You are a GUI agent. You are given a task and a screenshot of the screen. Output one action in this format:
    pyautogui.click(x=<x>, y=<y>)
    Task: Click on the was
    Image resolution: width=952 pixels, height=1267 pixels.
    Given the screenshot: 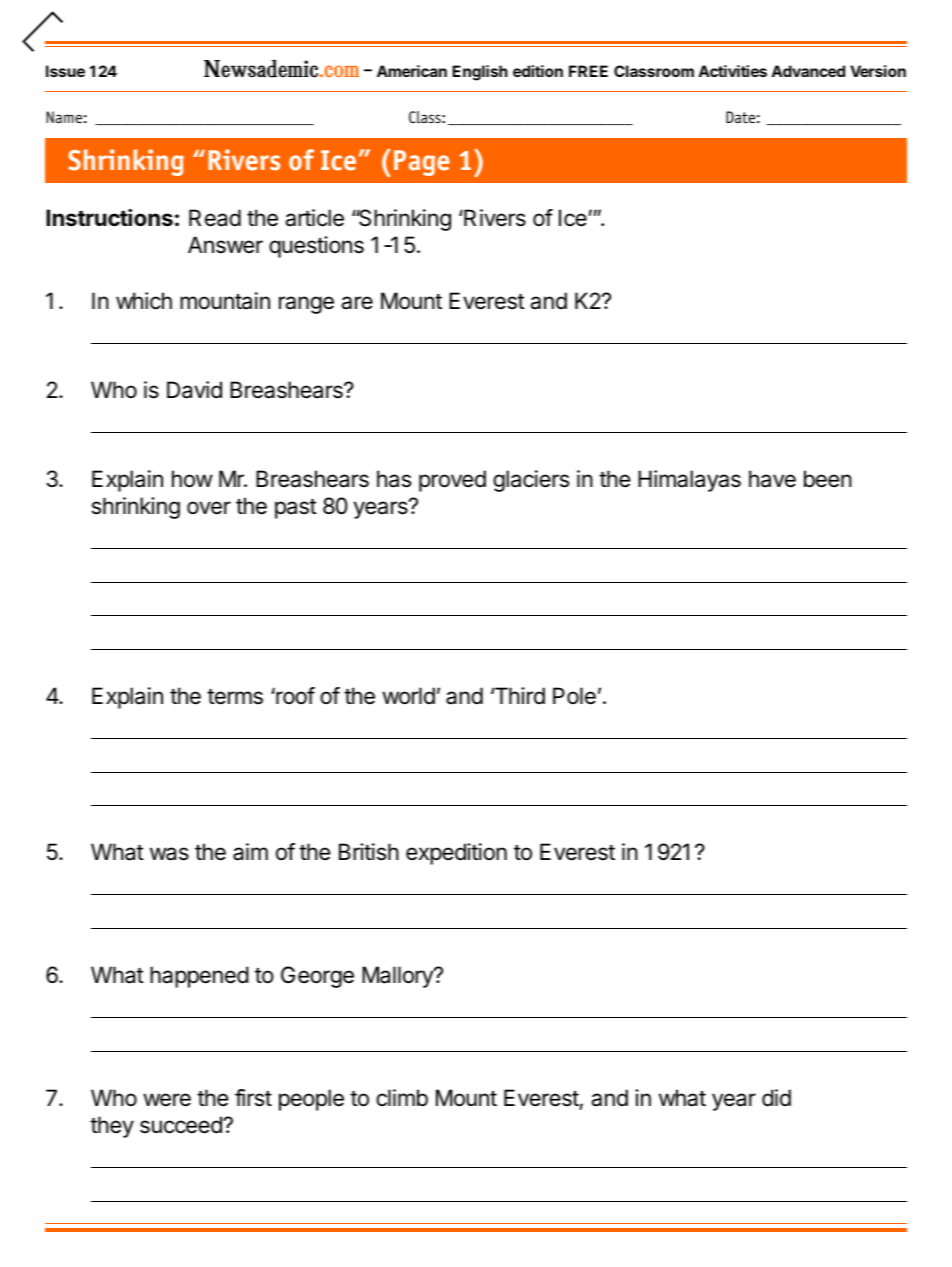 What is the action you would take?
    pyautogui.click(x=169, y=854)
